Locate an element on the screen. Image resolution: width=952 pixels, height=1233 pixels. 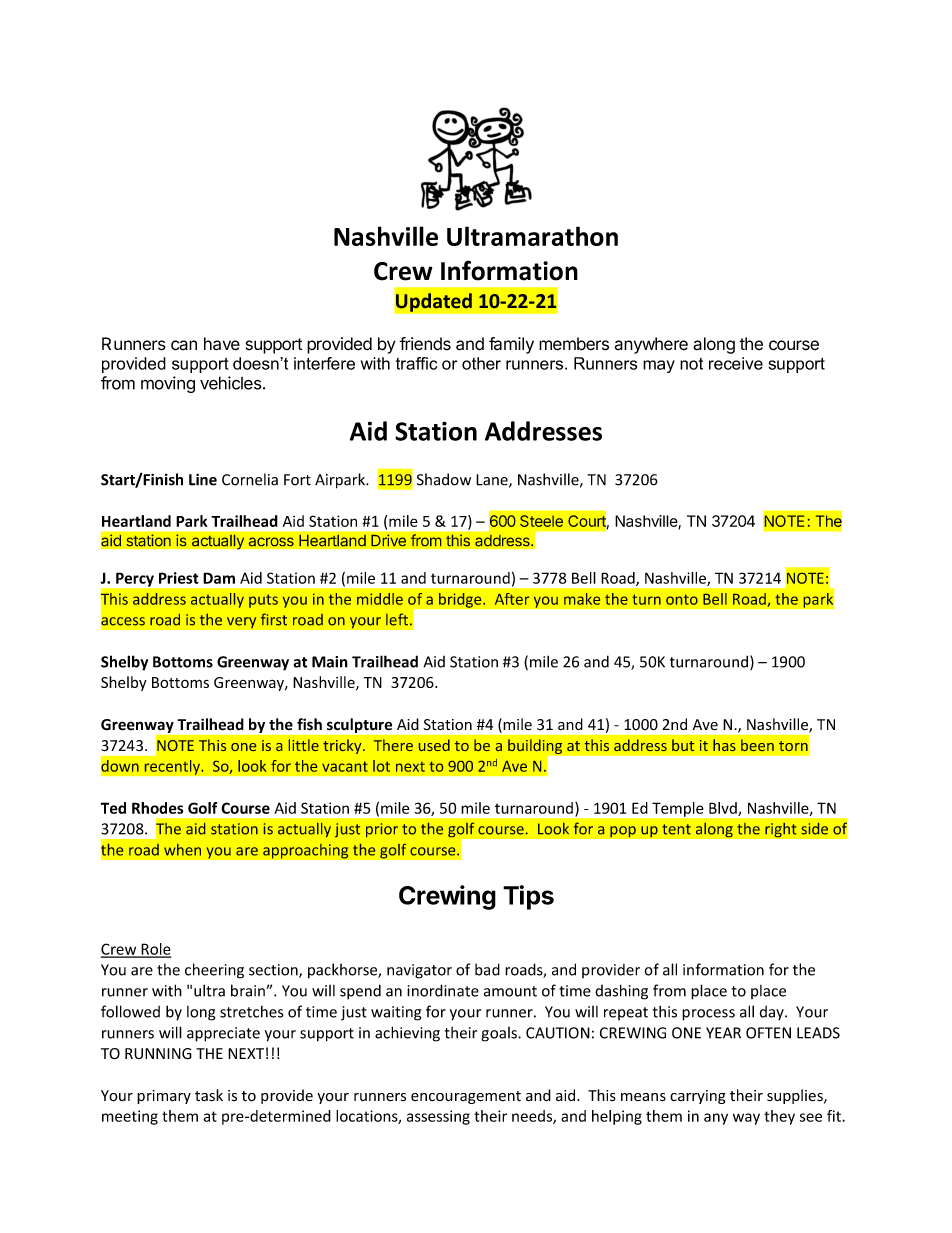
vehicles is located at coordinates (231, 383).
